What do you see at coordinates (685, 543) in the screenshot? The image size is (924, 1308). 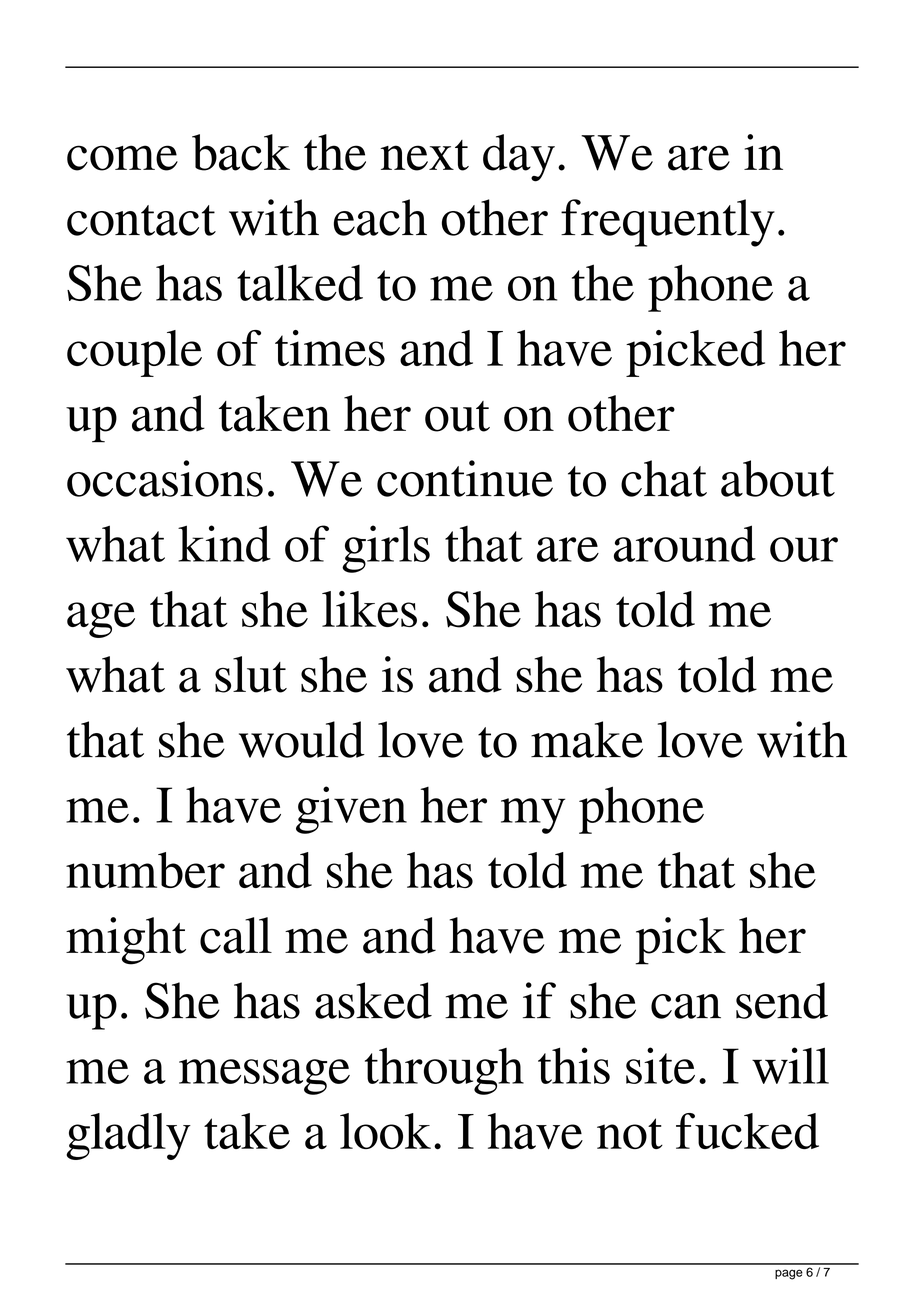 I see `around` at bounding box center [685, 543].
